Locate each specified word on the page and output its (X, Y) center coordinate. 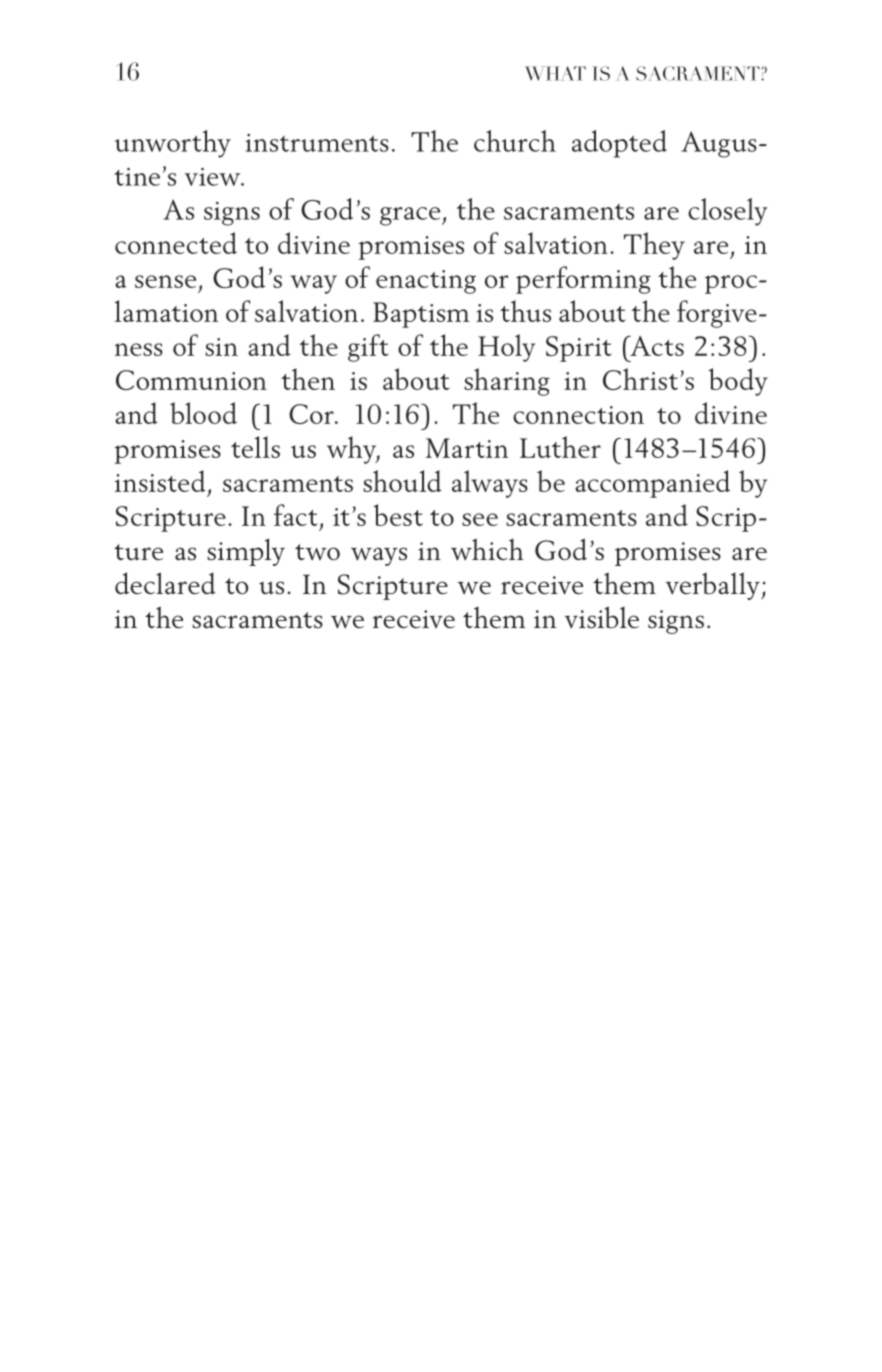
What (555, 73)
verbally (714, 586)
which (487, 549)
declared (165, 583)
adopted (619, 144)
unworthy (173, 144)
